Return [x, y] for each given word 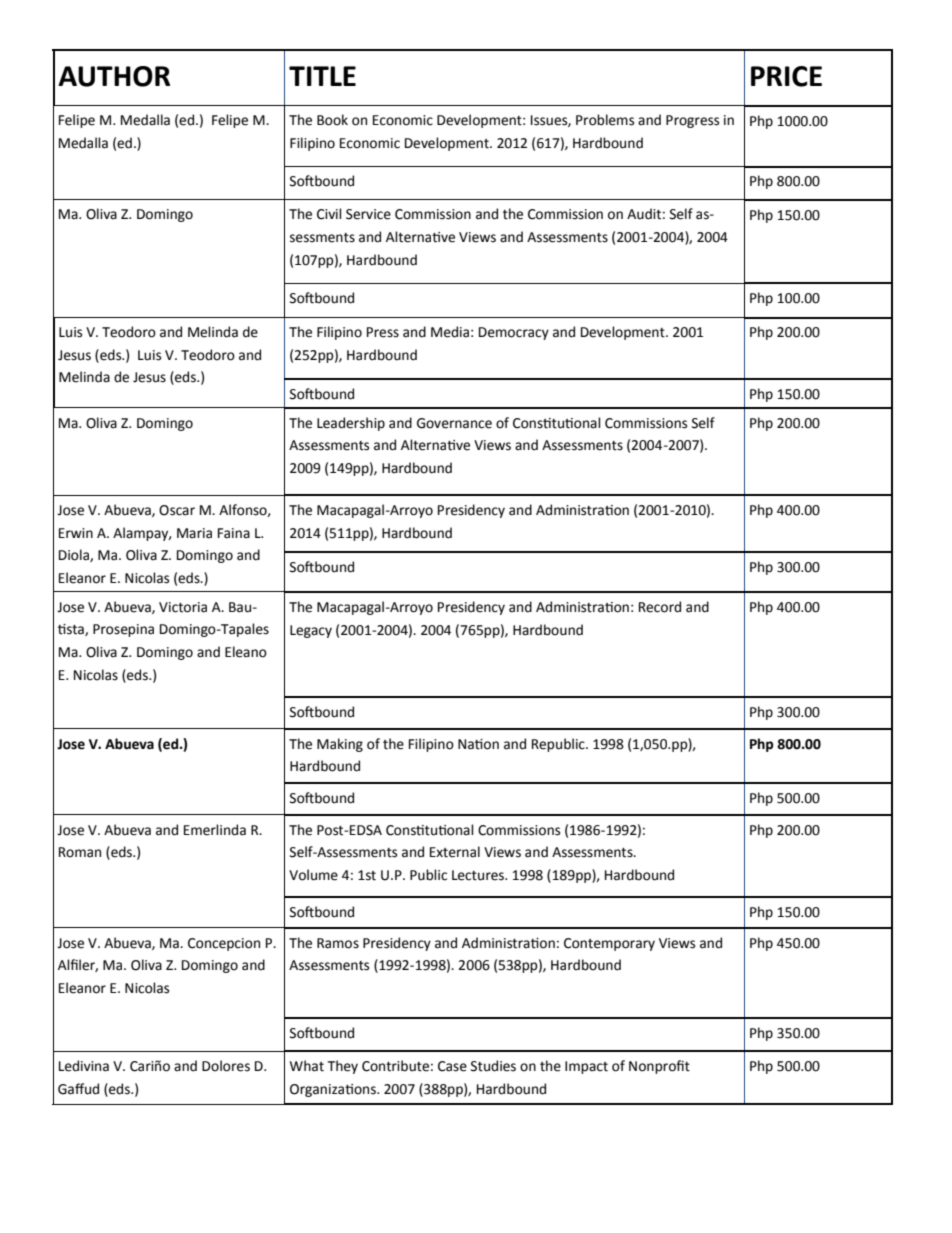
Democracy [514, 333]
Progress [692, 121]
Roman [80, 852]
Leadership [351, 424]
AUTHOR [114, 76]
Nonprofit [659, 1067]
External [455, 852]
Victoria [183, 607]
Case [452, 1066]
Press [383, 332]
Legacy [311, 631]
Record [660, 607]
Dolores [226, 1066]
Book [332, 120]
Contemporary [609, 944]
